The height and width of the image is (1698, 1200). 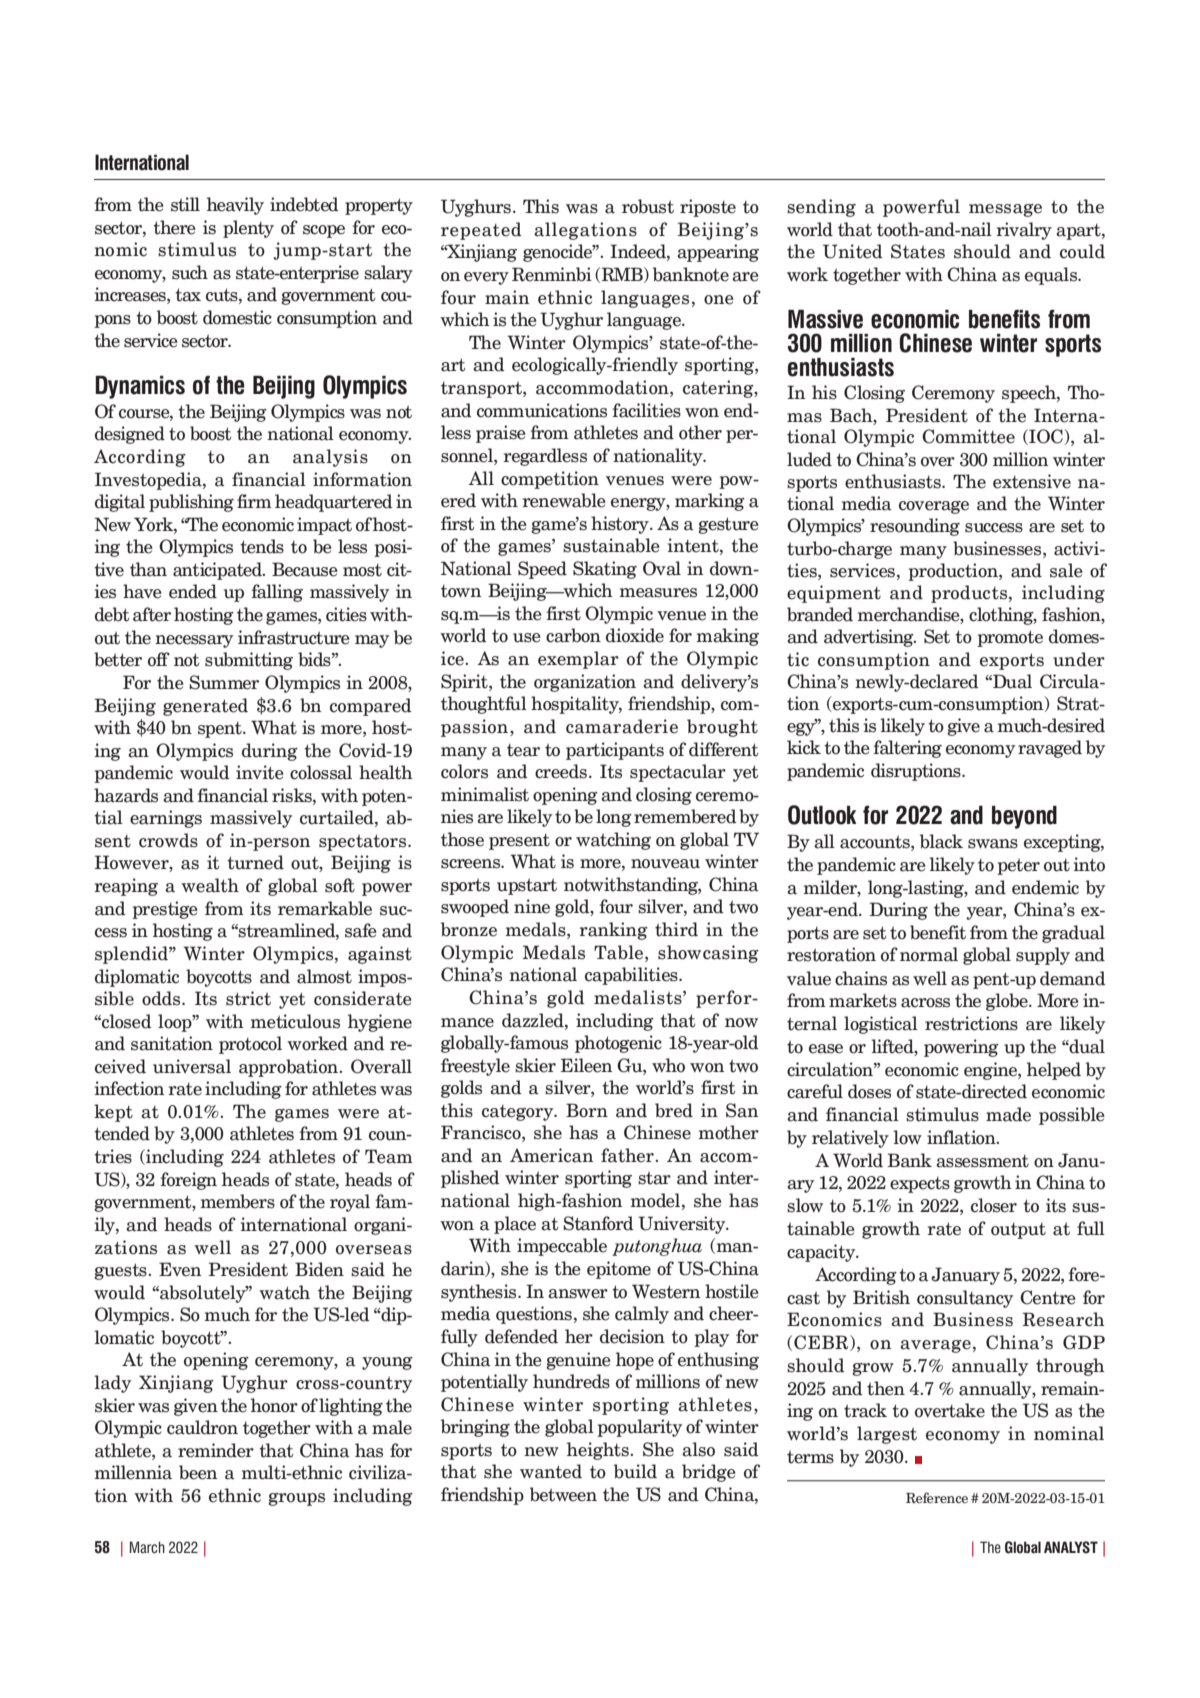 I want to click on promote, so click(x=1010, y=638).
